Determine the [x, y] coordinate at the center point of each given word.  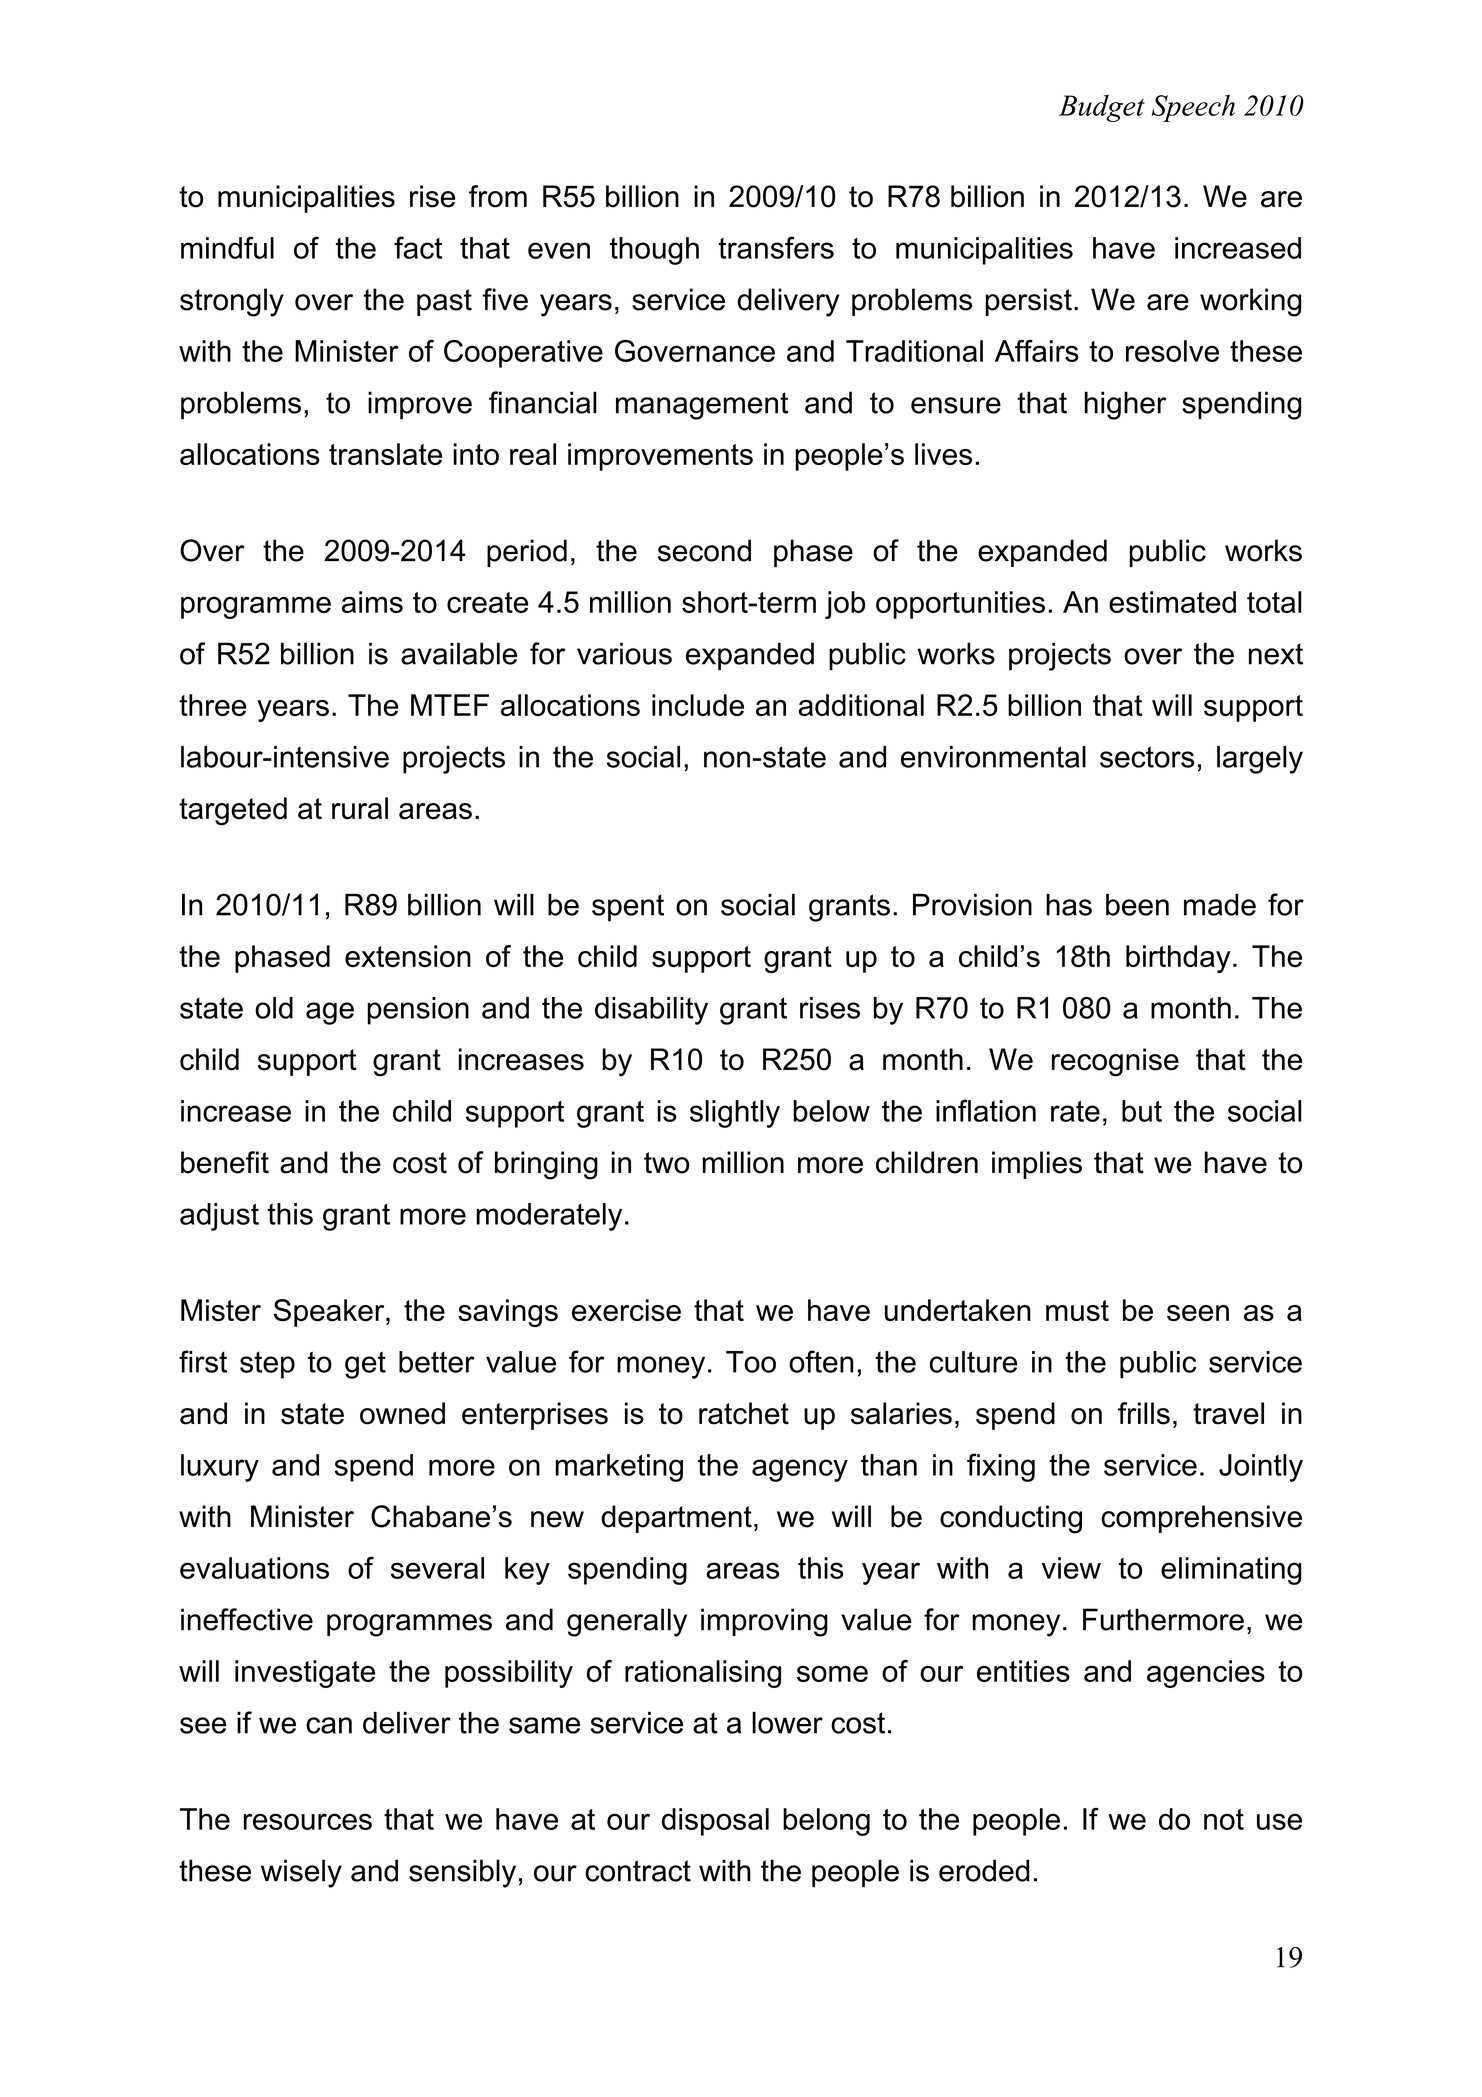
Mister [221, 1310]
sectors [1147, 757]
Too [751, 1362]
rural [360, 808]
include [698, 705]
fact [418, 247]
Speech [1193, 108]
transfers [776, 247]
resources [308, 1821]
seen [1198, 1313]
